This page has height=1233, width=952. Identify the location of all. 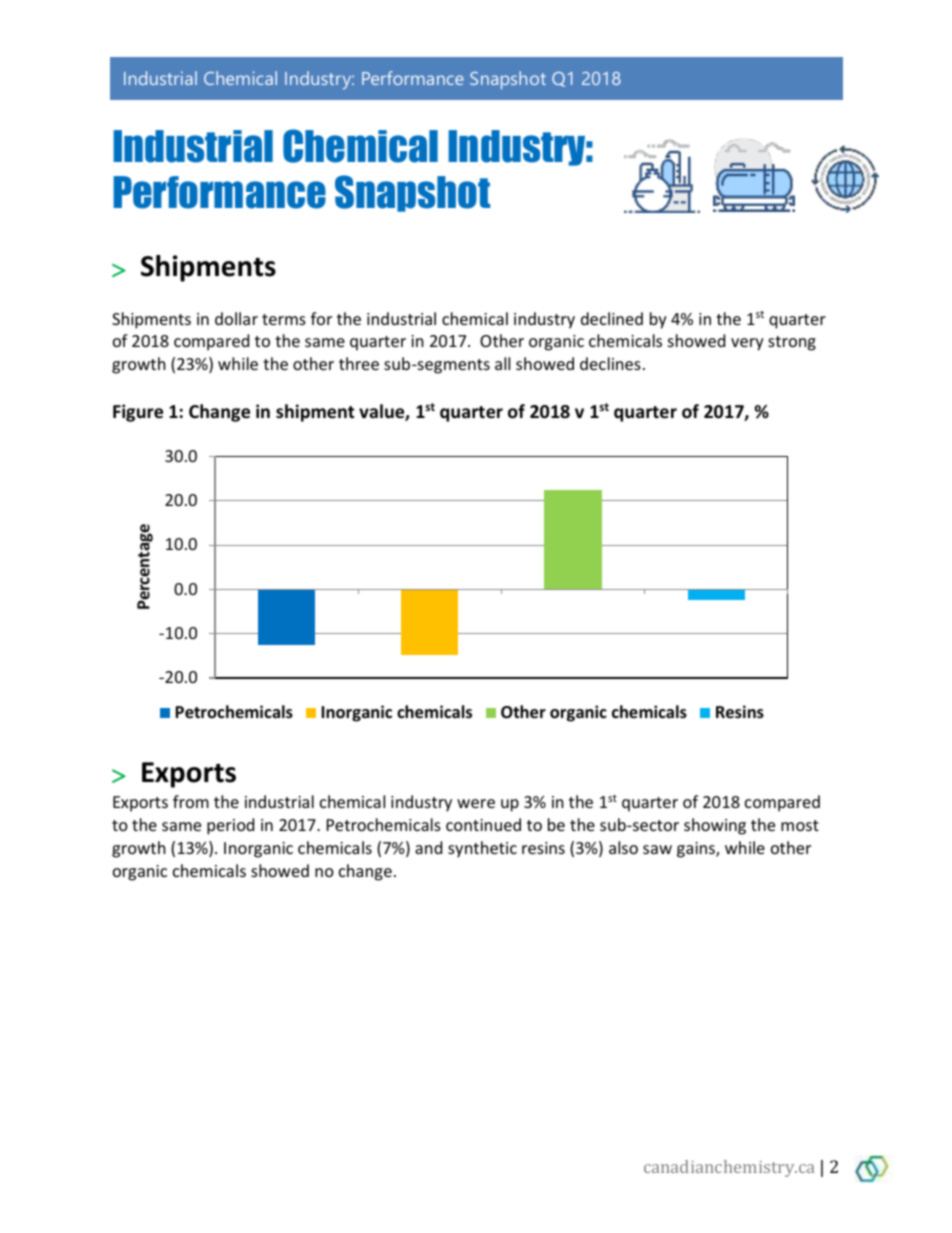
(502, 363).
